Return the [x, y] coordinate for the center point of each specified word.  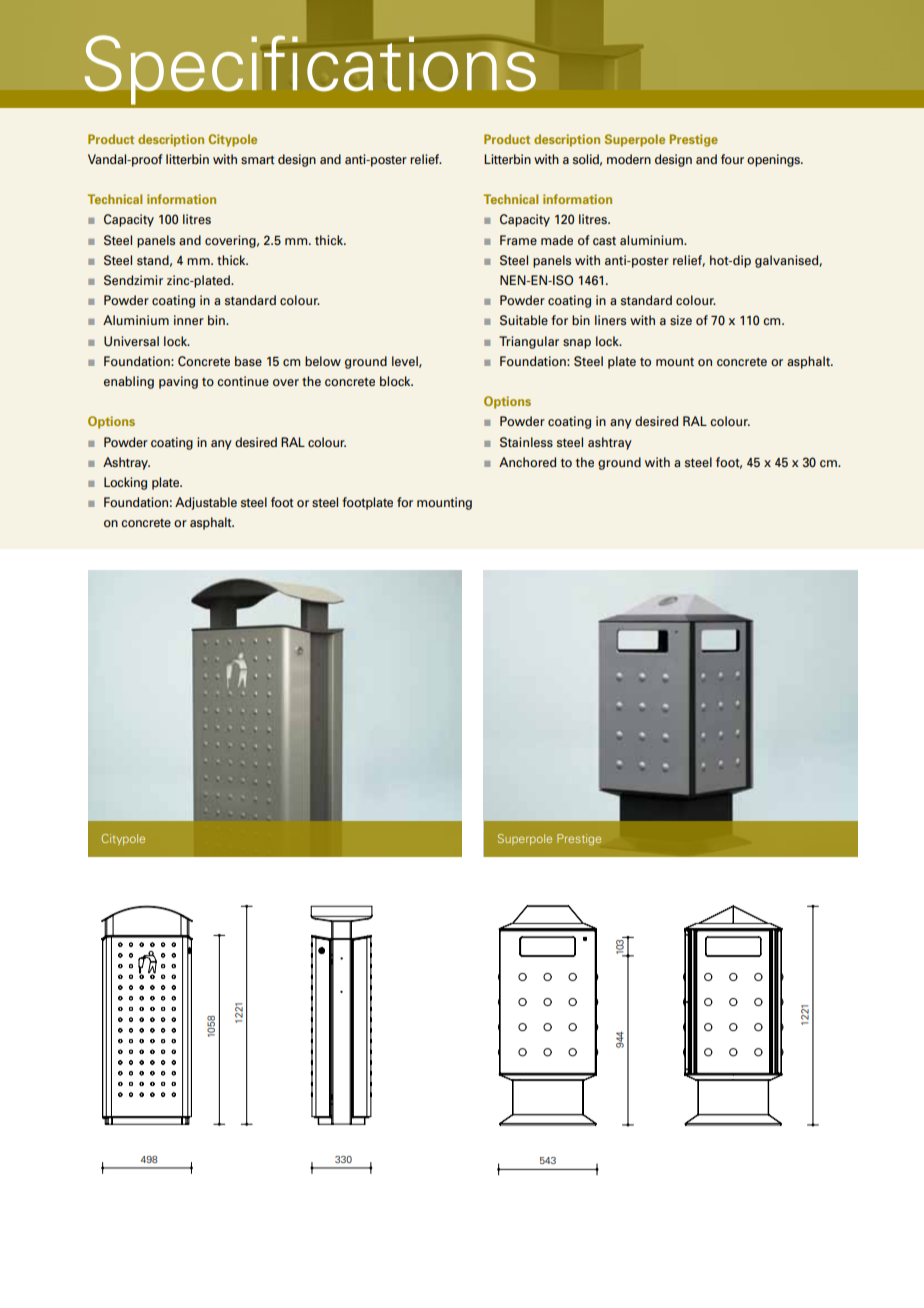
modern [629, 159]
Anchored [527, 462]
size [681, 320]
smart [257, 159]
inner [189, 320]
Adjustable [206, 503]
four [732, 159]
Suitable [524, 320]
